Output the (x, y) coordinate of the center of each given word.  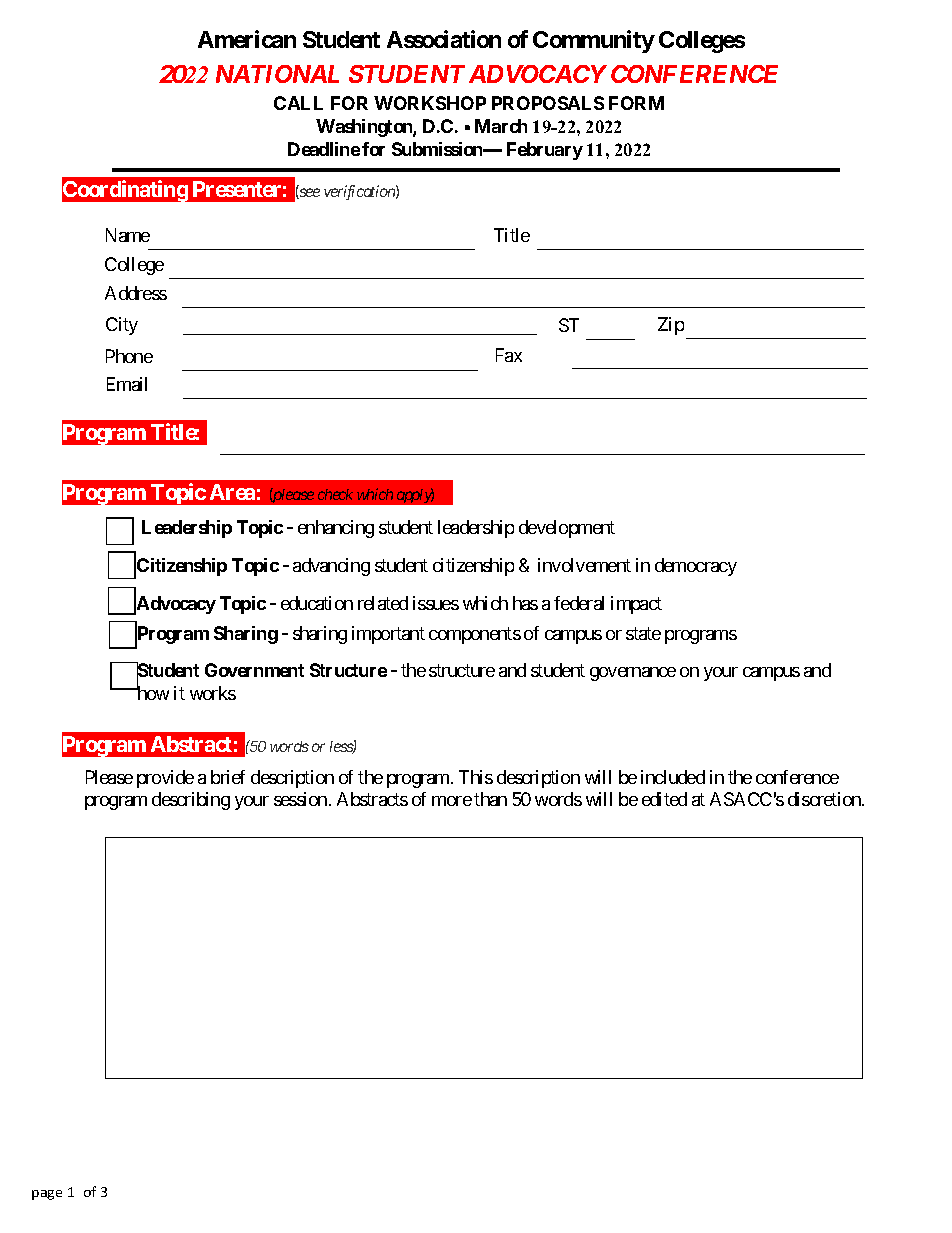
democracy (696, 567)
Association (444, 39)
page (47, 1195)
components (475, 635)
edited (664, 799)
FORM (636, 103)
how (152, 692)
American (247, 39)
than (490, 799)
